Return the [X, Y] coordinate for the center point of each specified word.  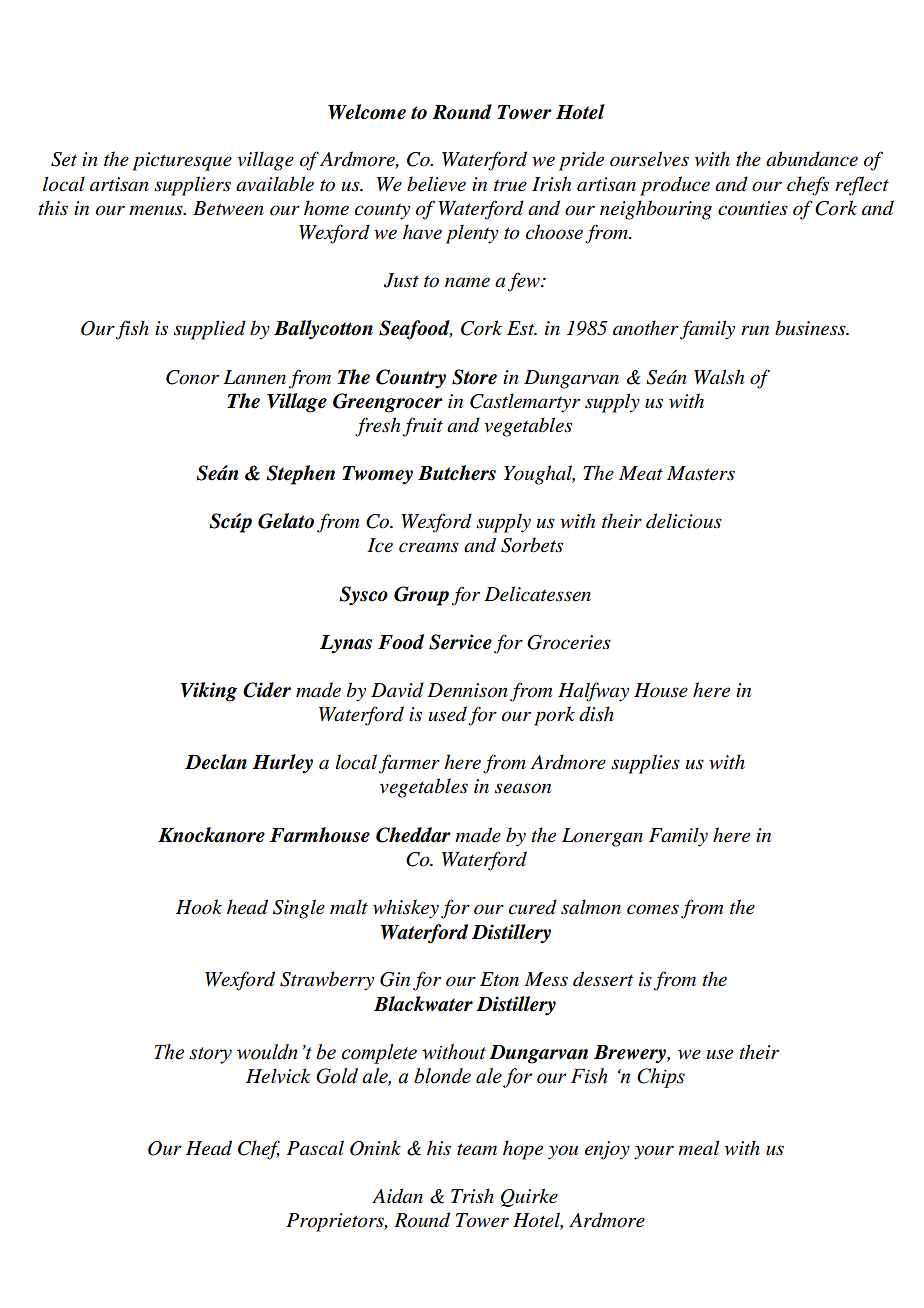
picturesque [182, 161]
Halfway [593, 692]
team [477, 1149]
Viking [208, 692]
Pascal [315, 1148]
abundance [812, 159]
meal [698, 1148]
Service [460, 642]
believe [436, 184]
